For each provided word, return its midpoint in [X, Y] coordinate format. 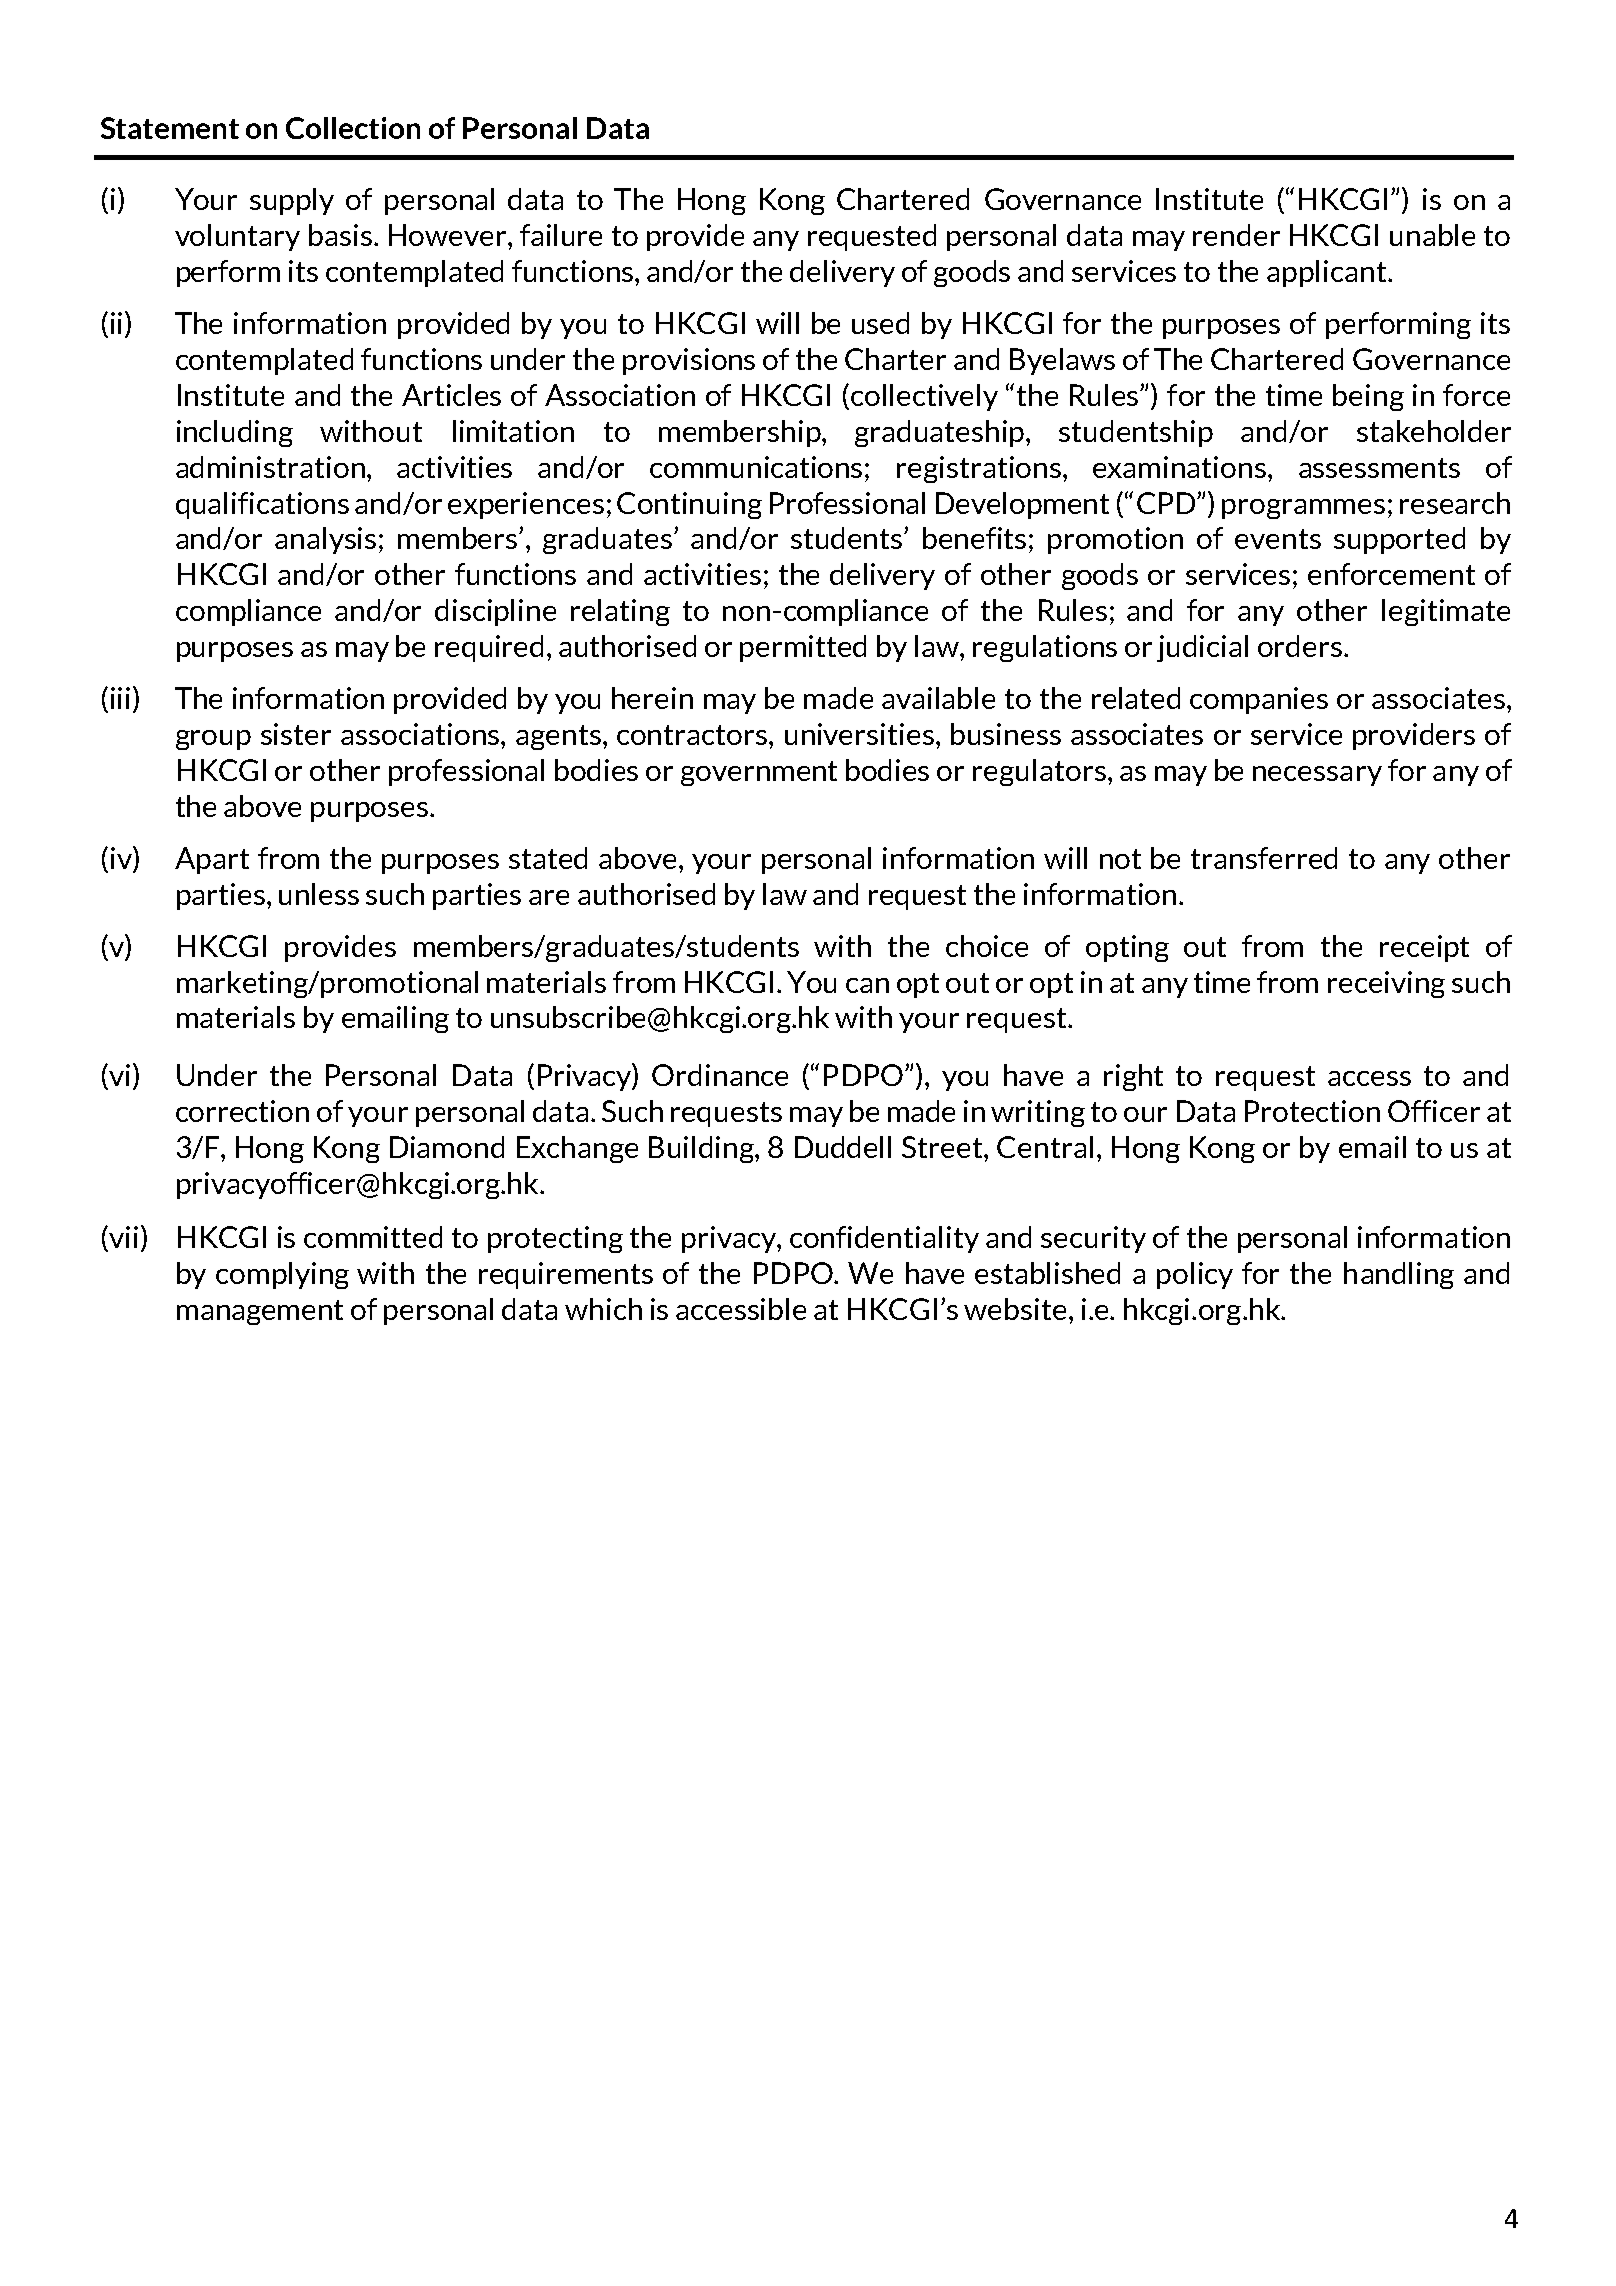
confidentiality [884, 1239]
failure [561, 235]
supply [292, 201]
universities [861, 734]
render [1236, 235]
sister [296, 734]
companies [1259, 700]
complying [282, 1275]
